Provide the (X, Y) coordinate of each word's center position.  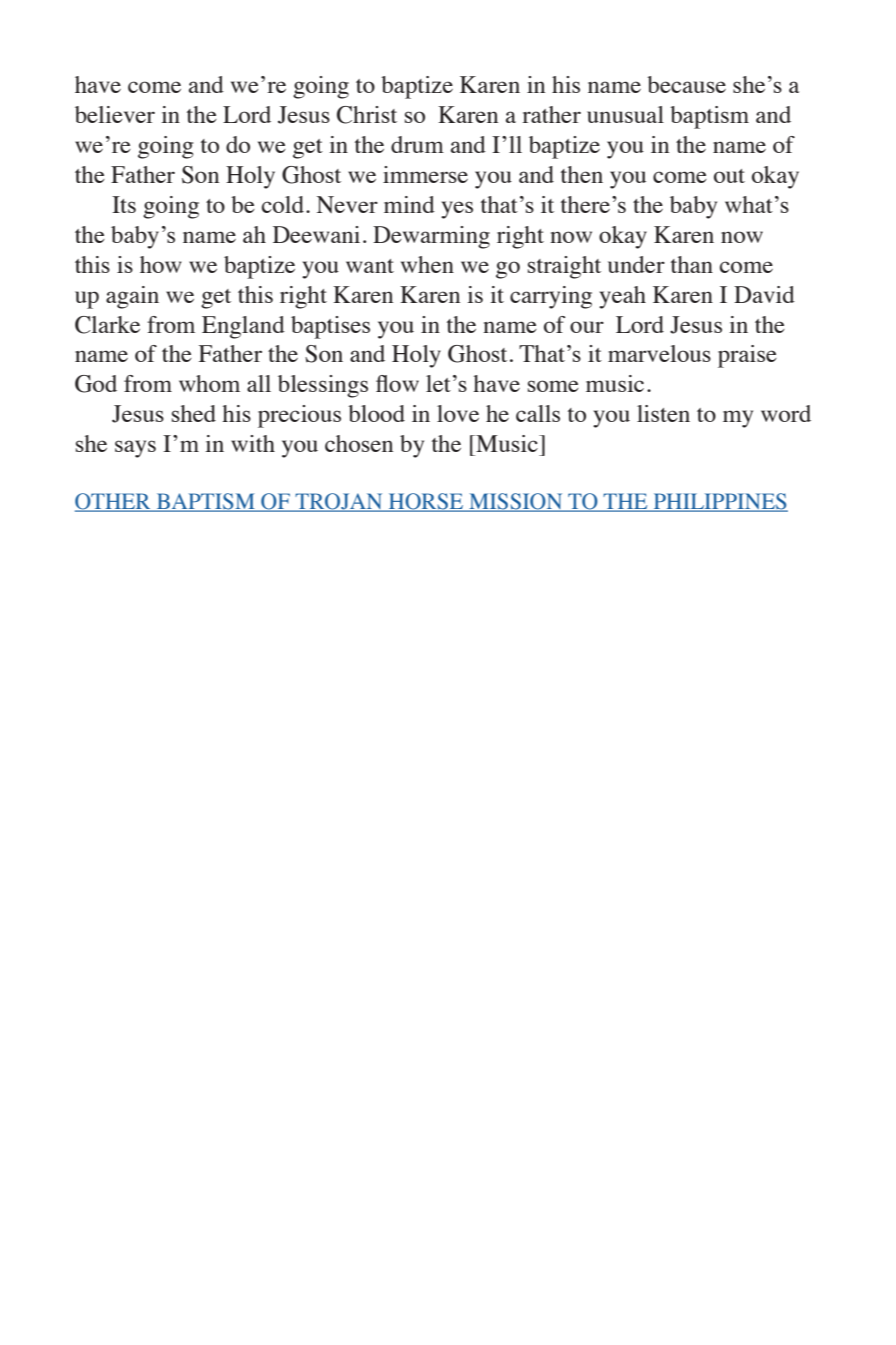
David (764, 294)
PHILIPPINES (720, 502)
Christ (367, 115)
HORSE (426, 502)
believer (115, 114)
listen (663, 413)
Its (124, 204)
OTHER (114, 502)
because (686, 84)
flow (397, 383)
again (132, 297)
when (427, 264)
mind (409, 204)
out (729, 176)
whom (209, 383)
